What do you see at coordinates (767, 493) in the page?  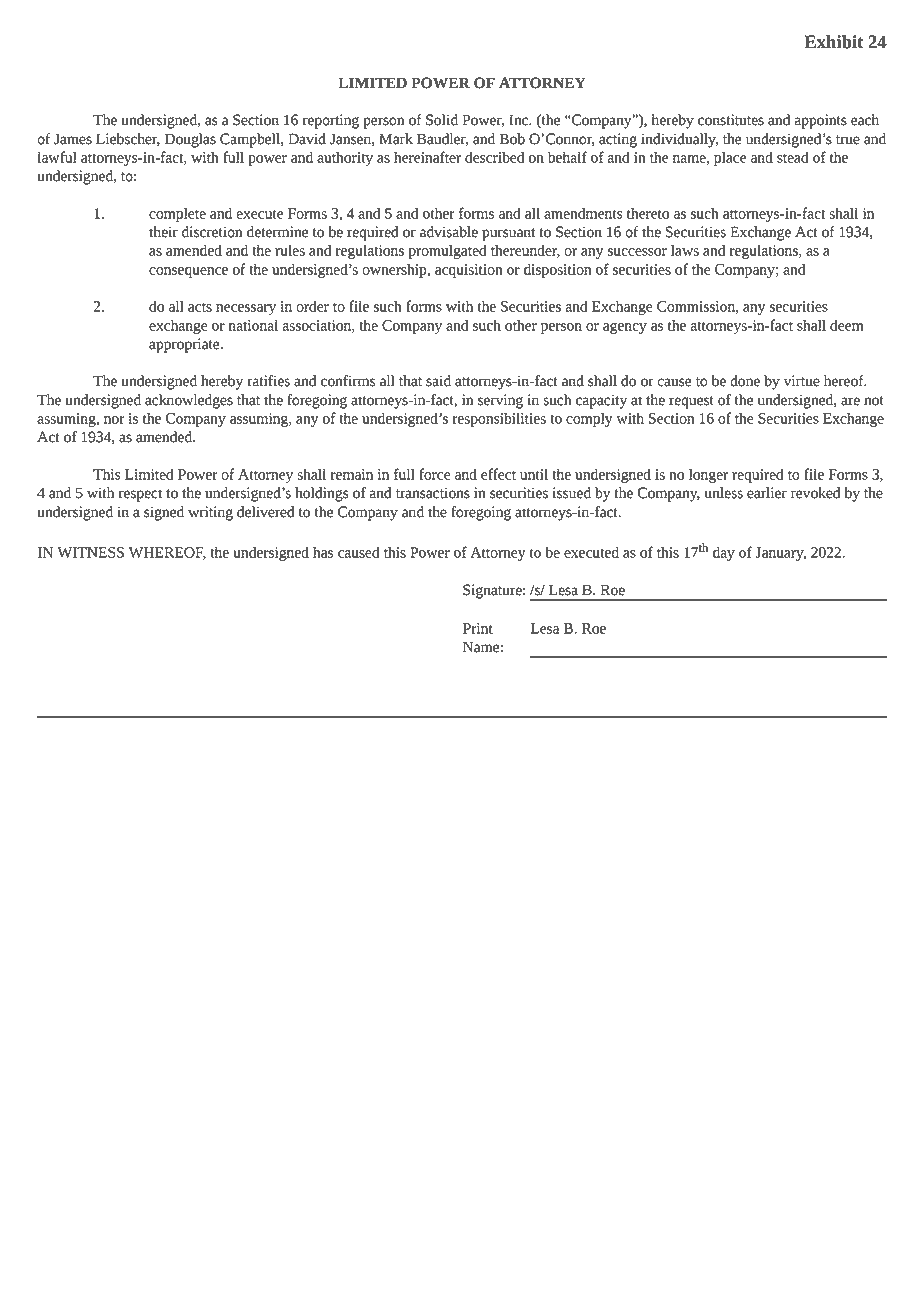 I see `earlier` at bounding box center [767, 493].
